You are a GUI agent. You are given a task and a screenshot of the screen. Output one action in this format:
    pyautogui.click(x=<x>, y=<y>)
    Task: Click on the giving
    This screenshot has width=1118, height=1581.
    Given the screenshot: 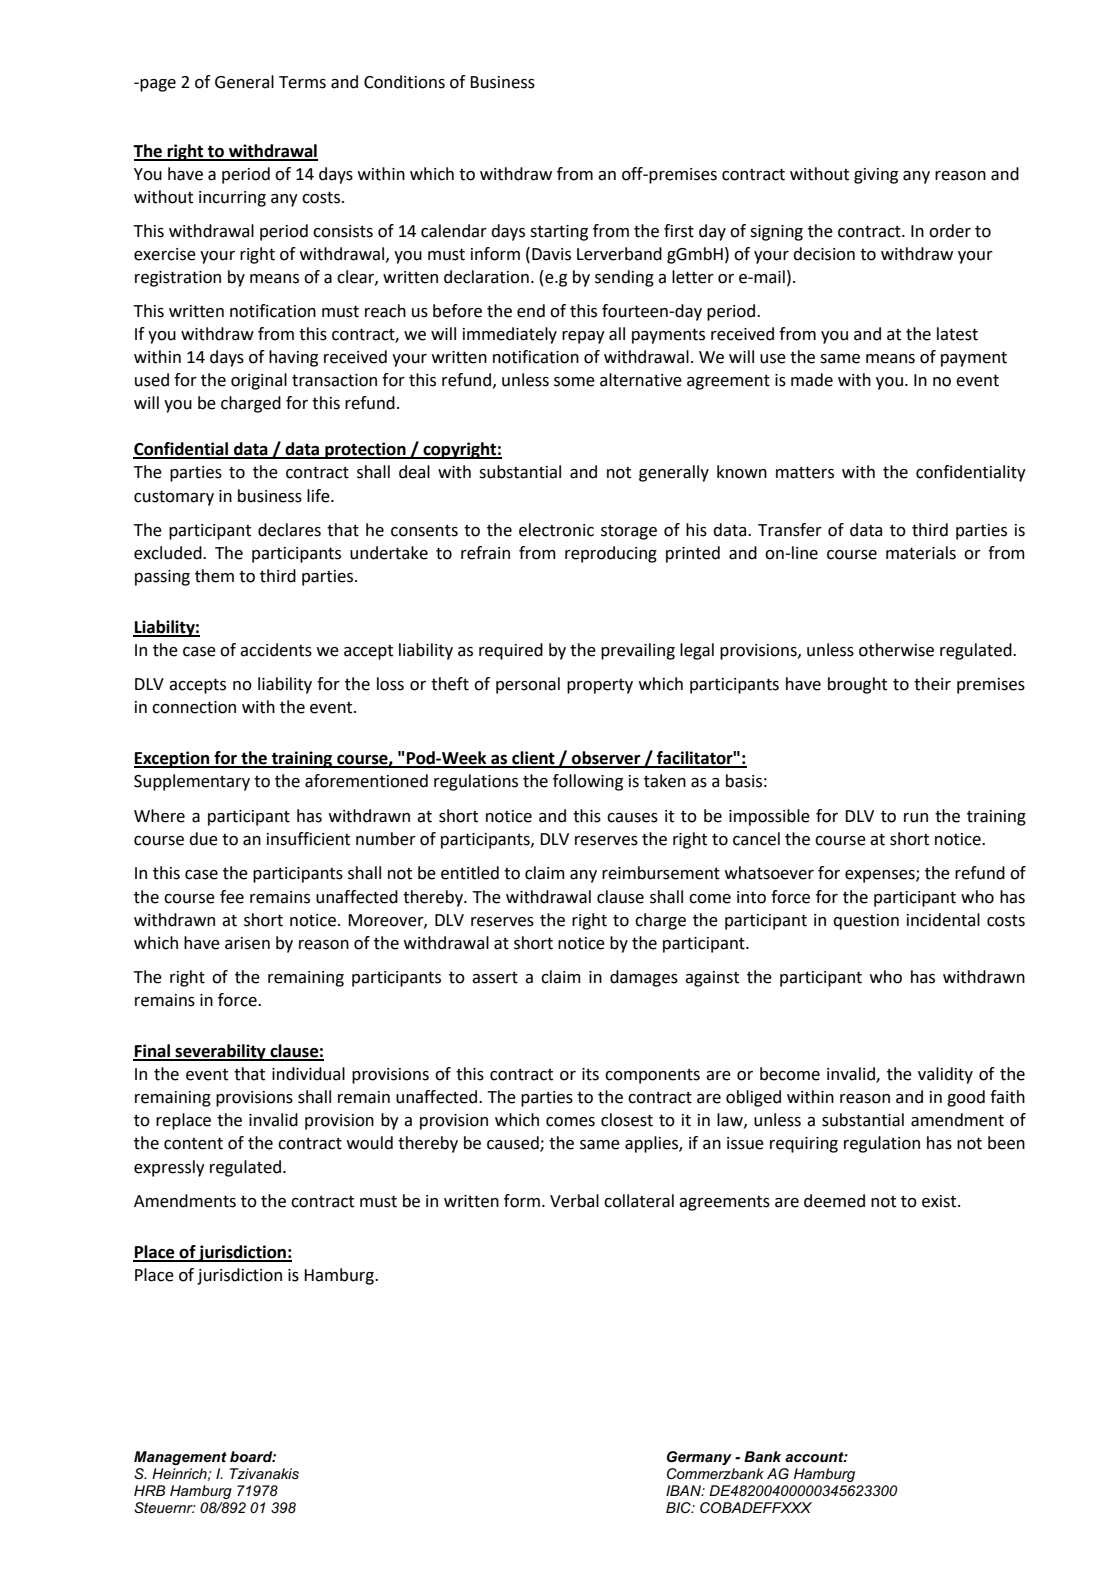 What is the action you would take?
    pyautogui.click(x=876, y=176)
